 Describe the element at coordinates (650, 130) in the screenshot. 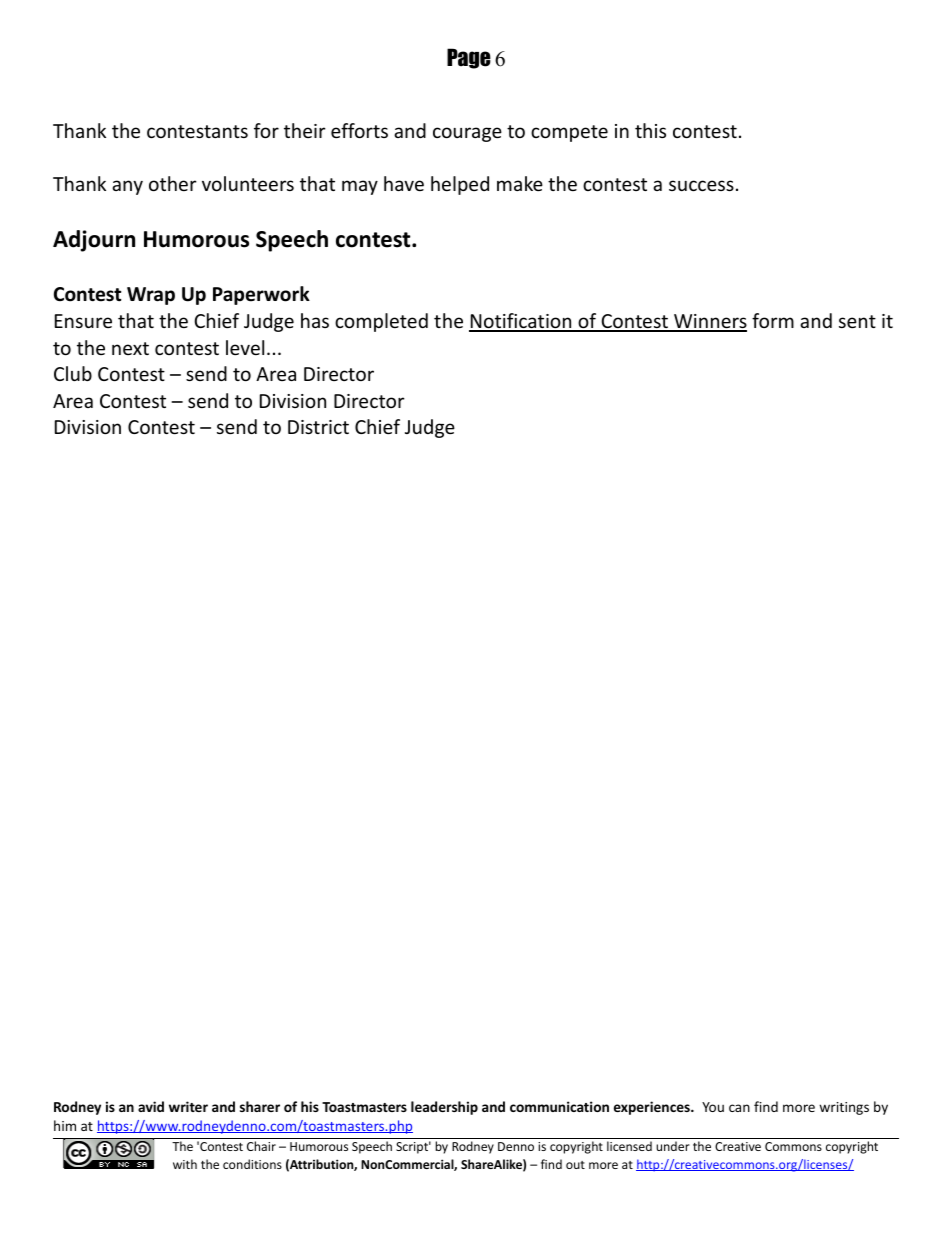

I see `this` at that location.
